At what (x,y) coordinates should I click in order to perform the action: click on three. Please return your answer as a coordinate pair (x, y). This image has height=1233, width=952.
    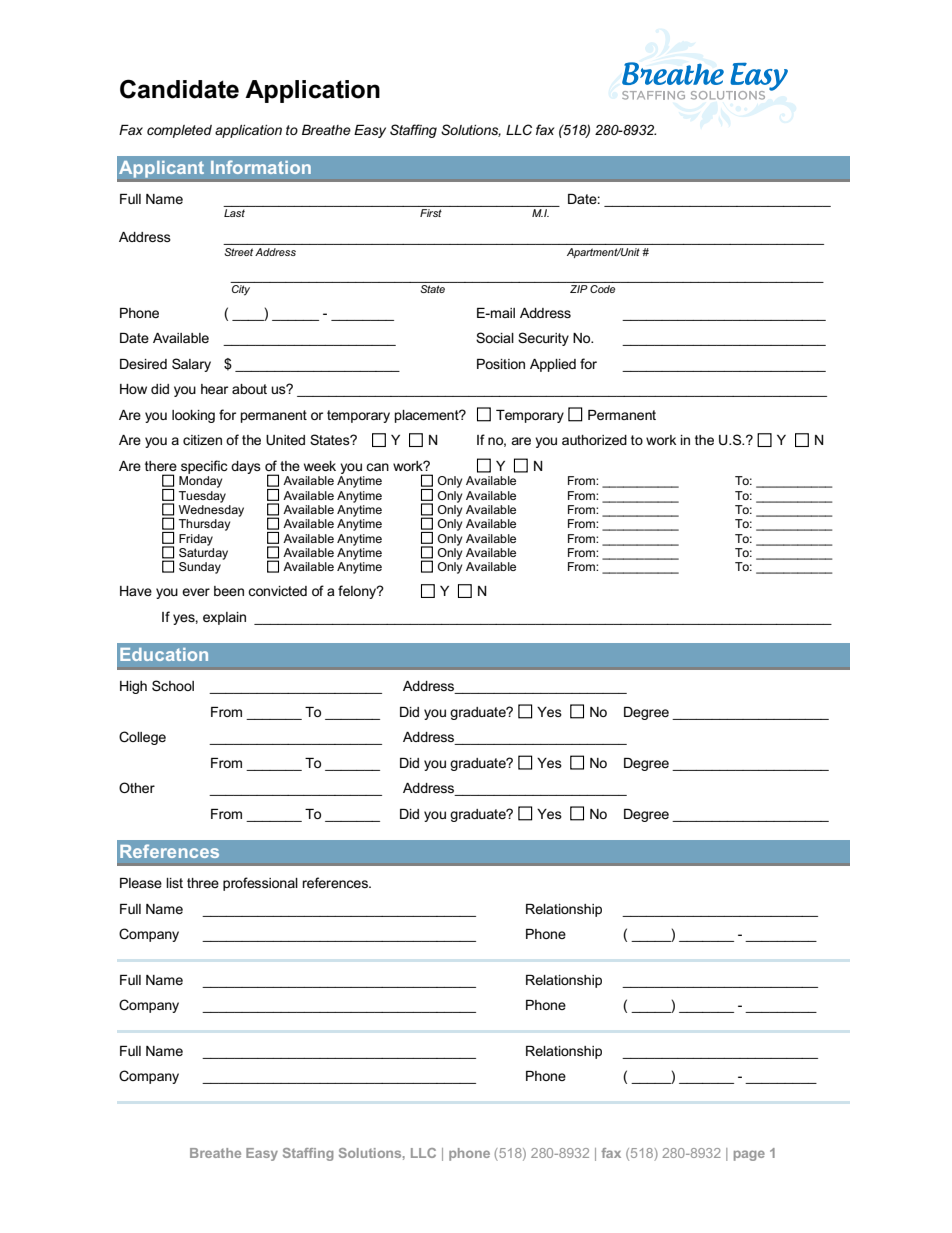
    Looking at the image, I should click on (203, 883).
